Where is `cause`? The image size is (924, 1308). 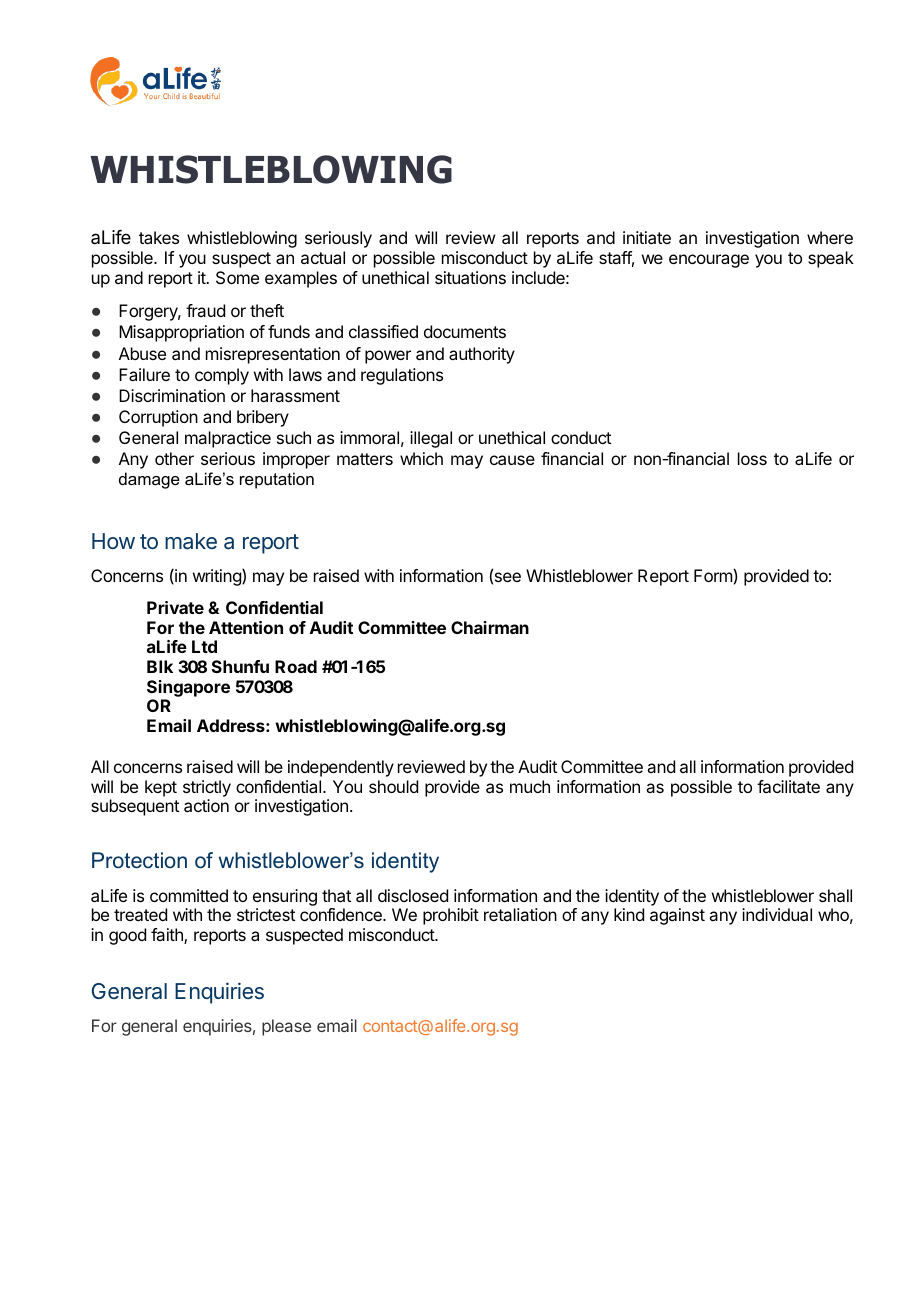
cause is located at coordinates (512, 460).
